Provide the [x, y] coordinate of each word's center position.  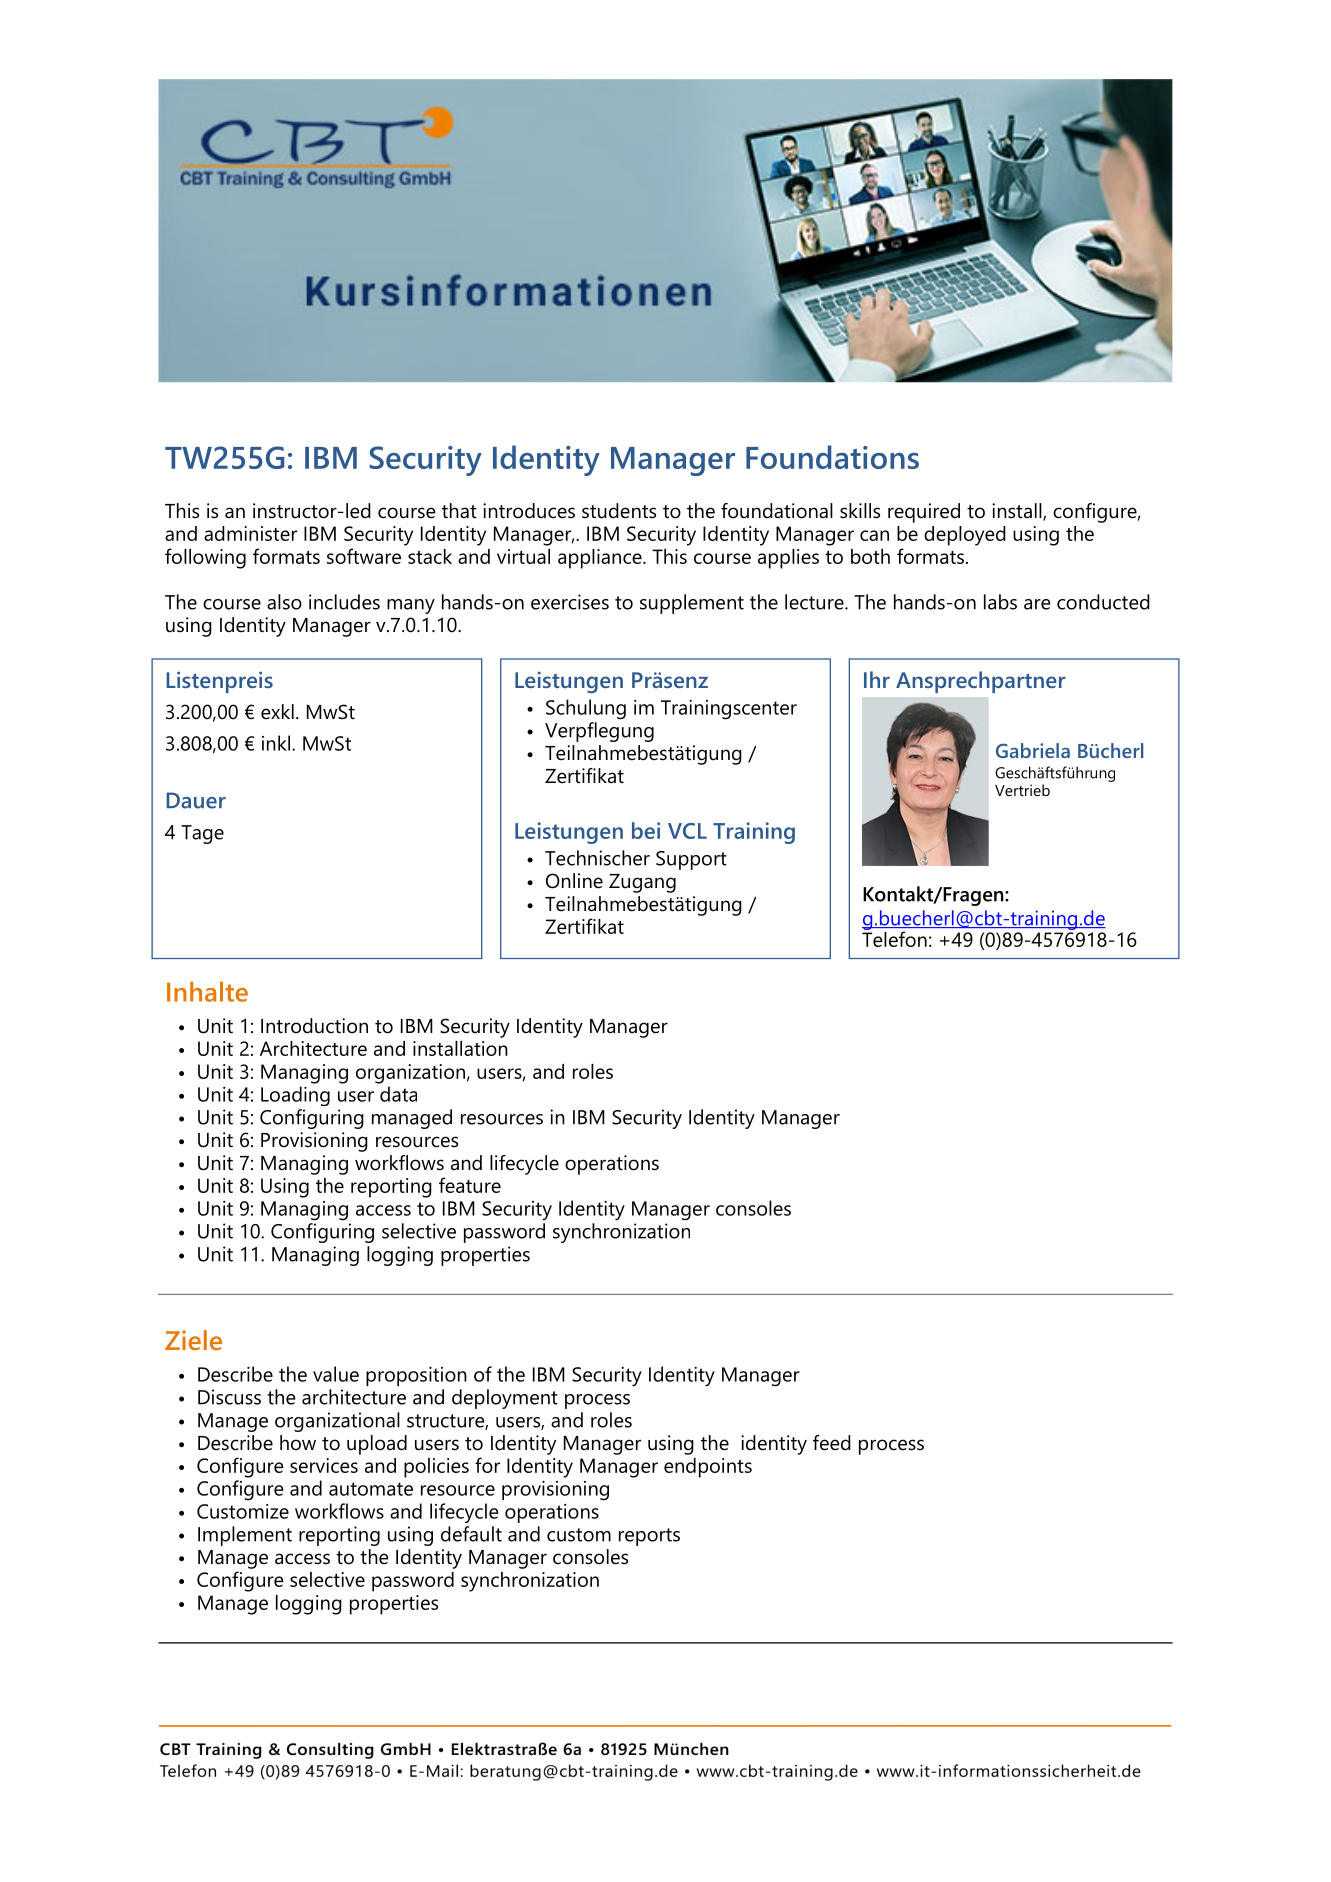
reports [649, 1537]
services [324, 1465]
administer [250, 533]
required [924, 513]
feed [832, 1443]
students [619, 511]
